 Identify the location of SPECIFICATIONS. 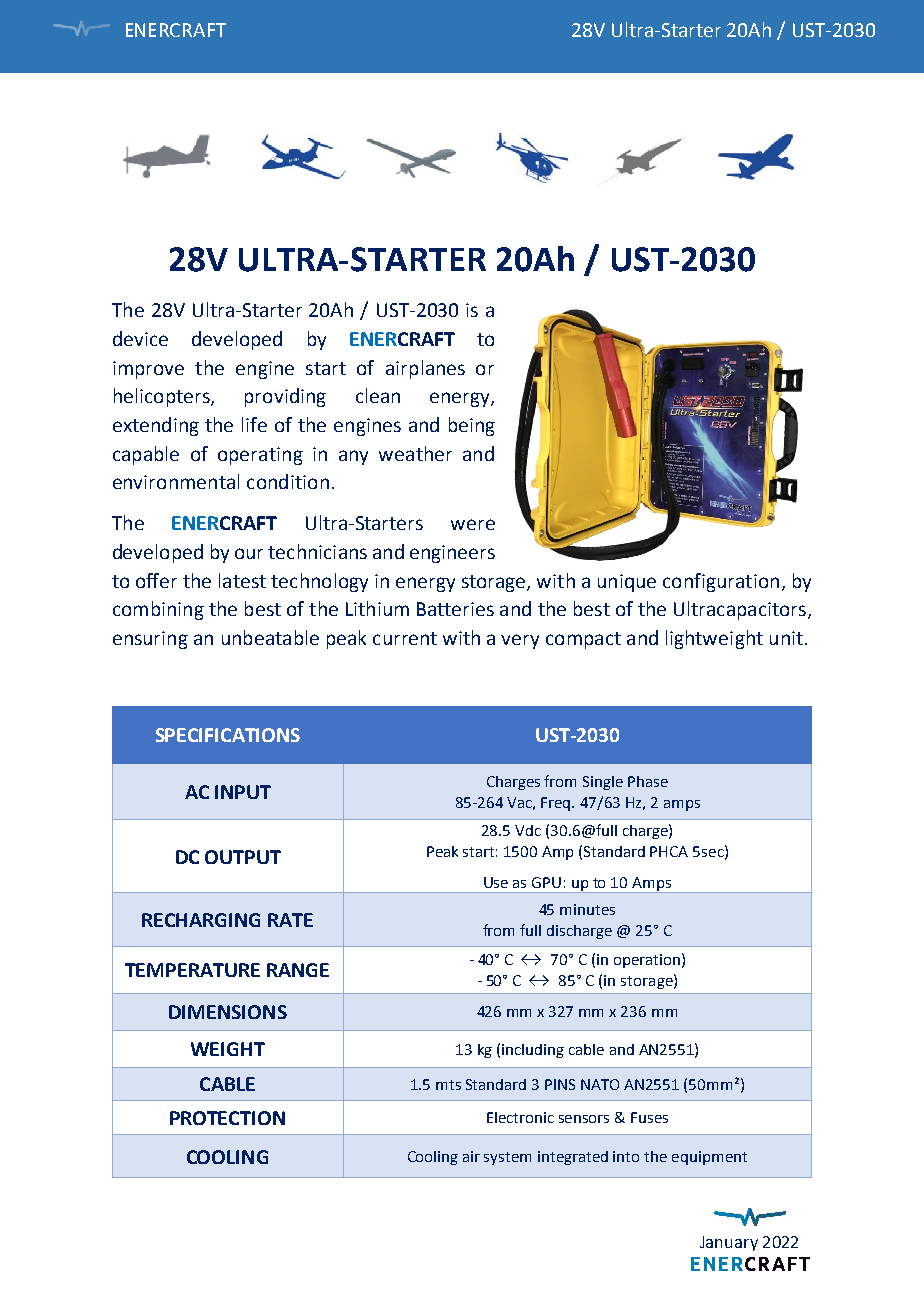
(228, 735).
